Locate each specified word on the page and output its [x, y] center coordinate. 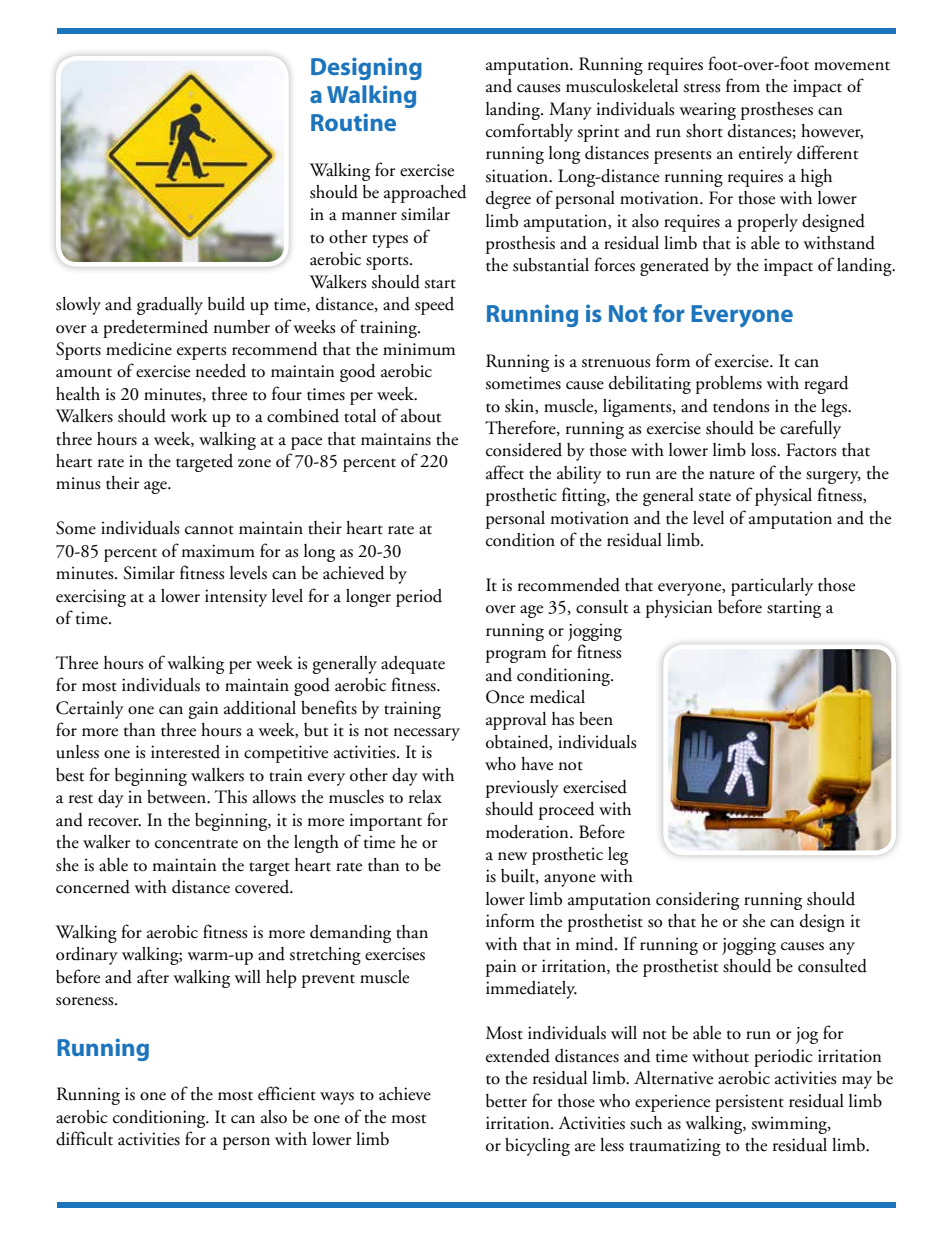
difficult [84, 1138]
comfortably [529, 132]
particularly [772, 587]
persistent [749, 1103]
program [516, 656]
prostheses [777, 111]
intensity [236, 598]
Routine [353, 122]
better [506, 1101]
